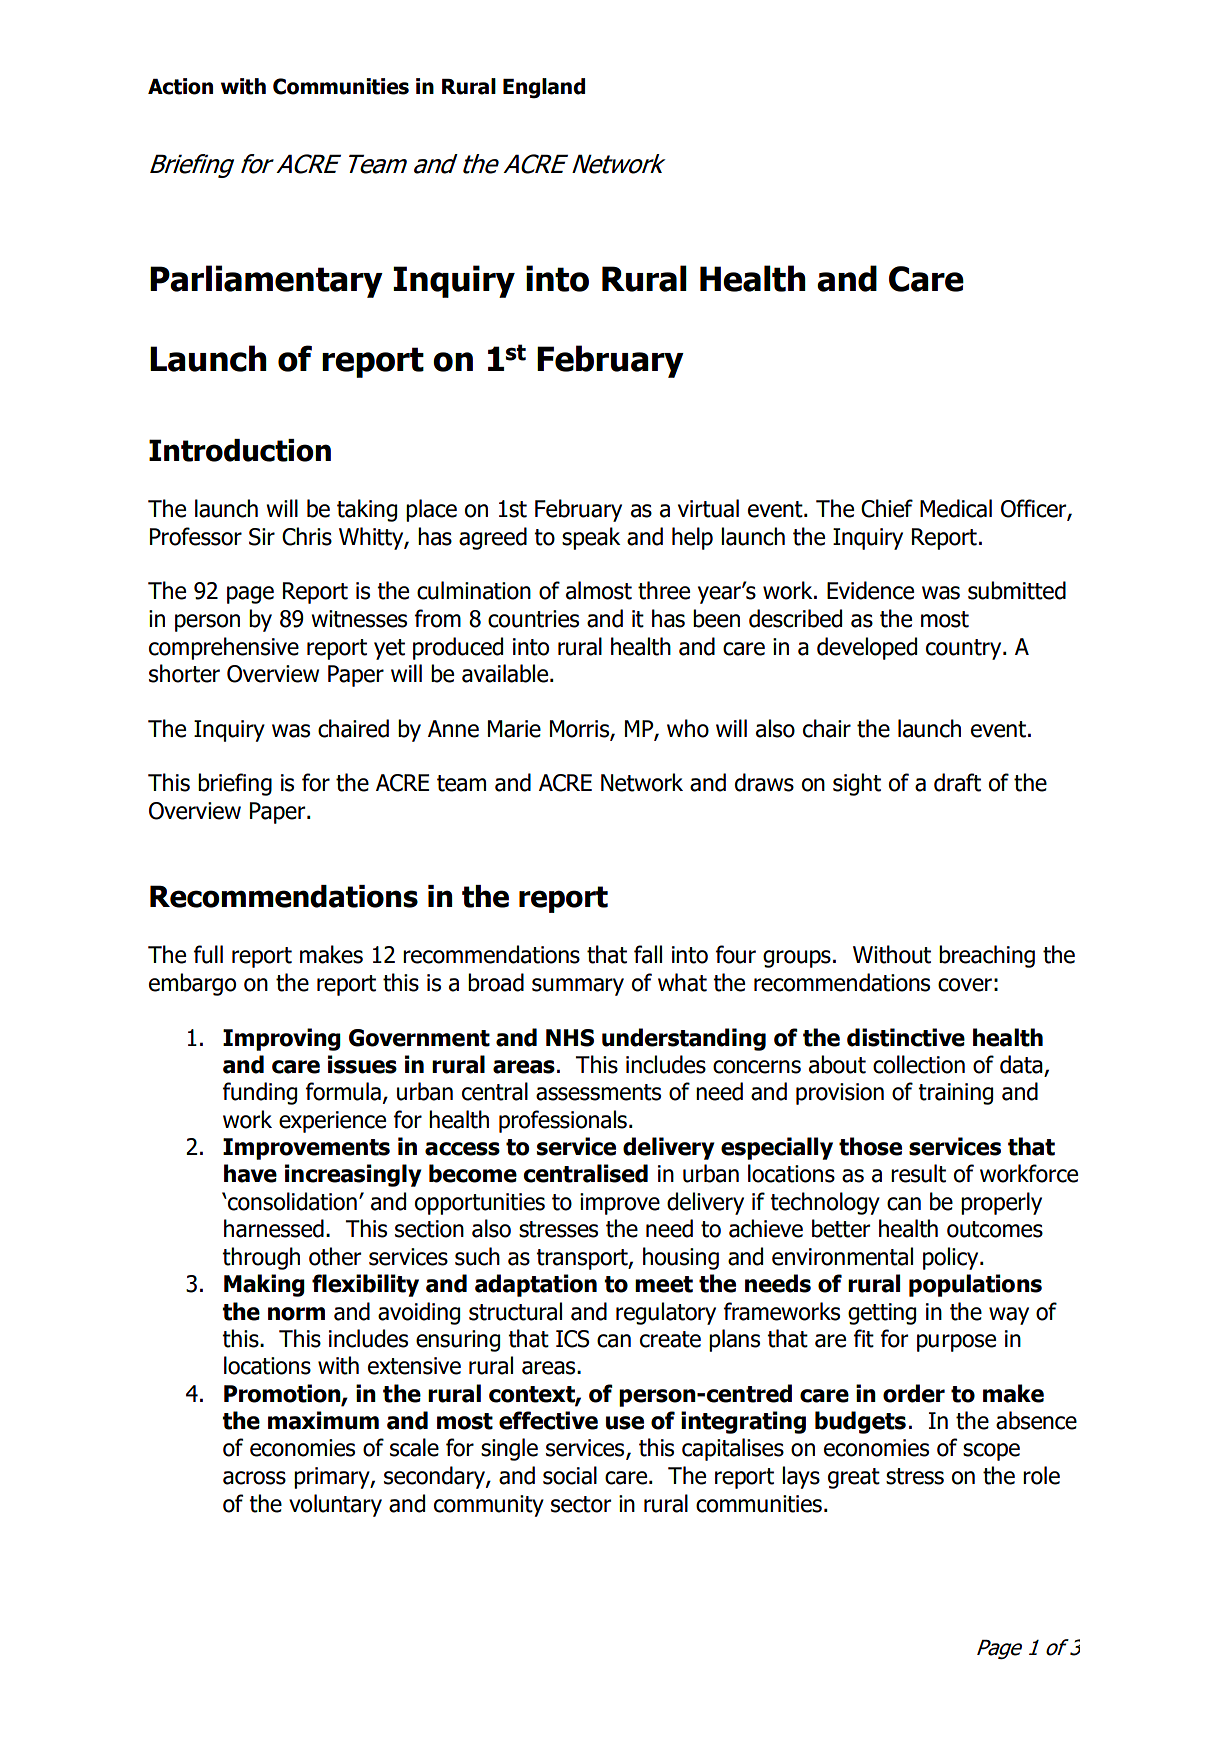  I want to click on social, so click(570, 1475).
